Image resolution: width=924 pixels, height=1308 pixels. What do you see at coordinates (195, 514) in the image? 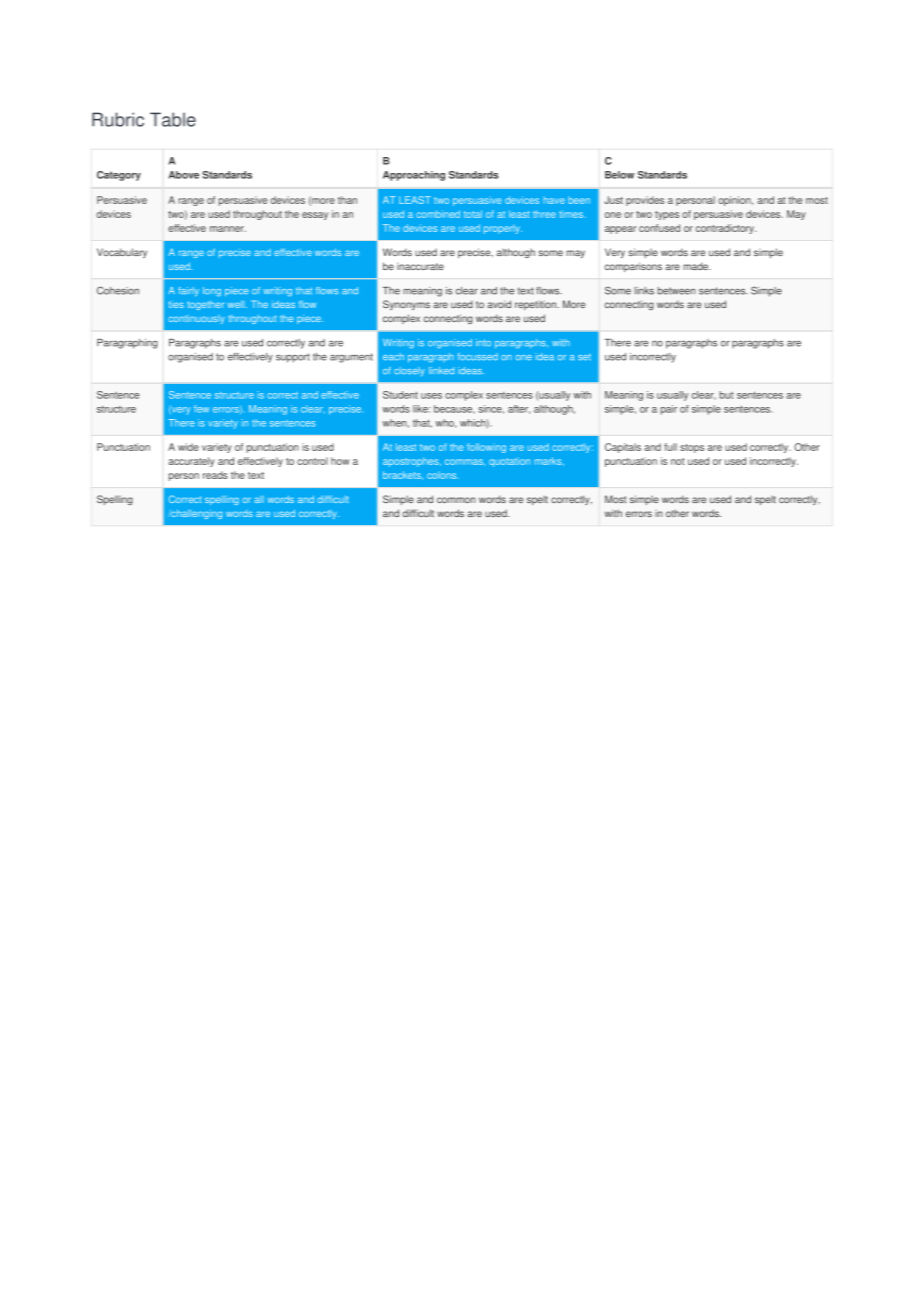
I see `challenging` at bounding box center [195, 514].
